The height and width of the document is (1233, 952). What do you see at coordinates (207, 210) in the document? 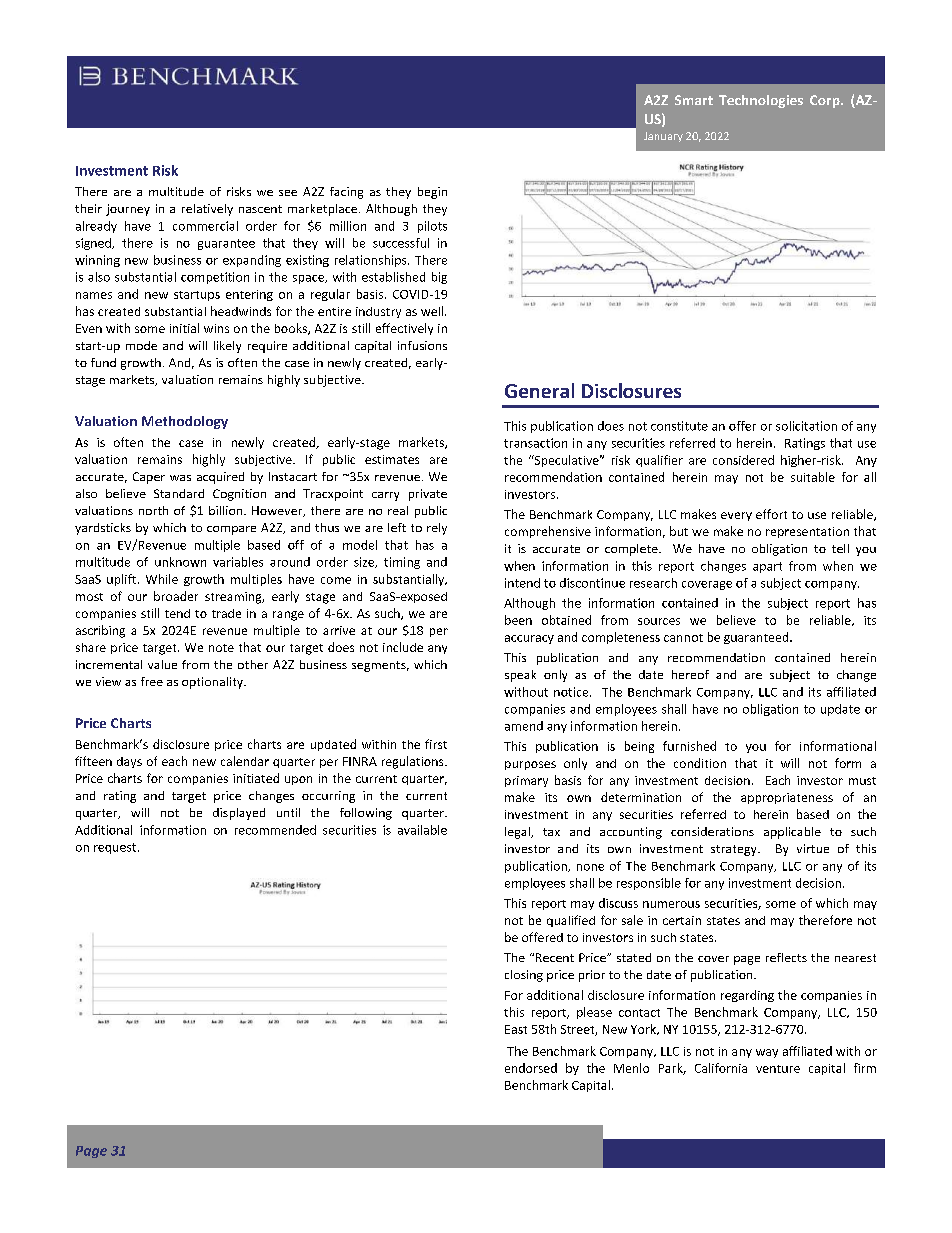
I see `relatively` at bounding box center [207, 210].
